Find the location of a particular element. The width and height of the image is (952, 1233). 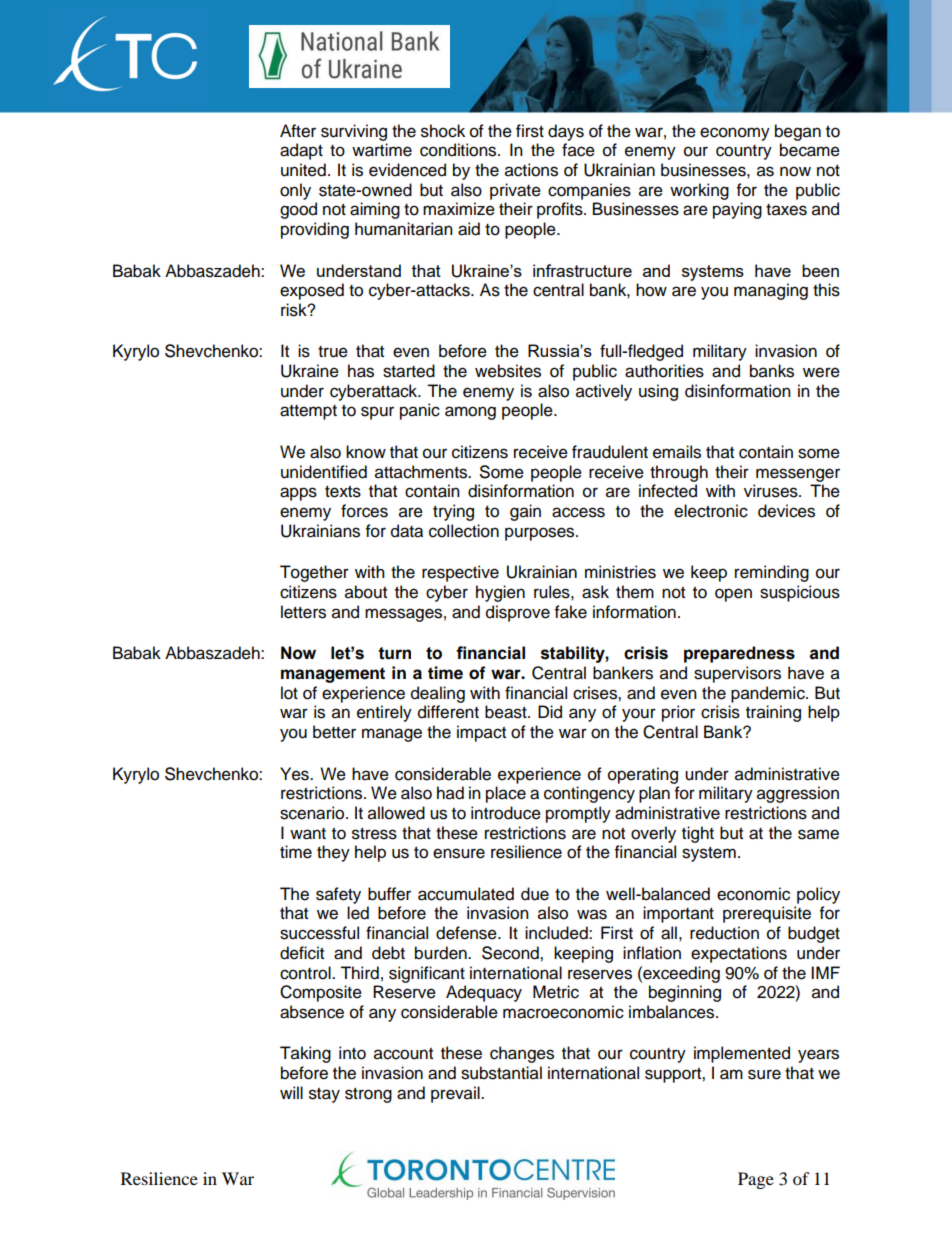

turn is located at coordinates (395, 653).
